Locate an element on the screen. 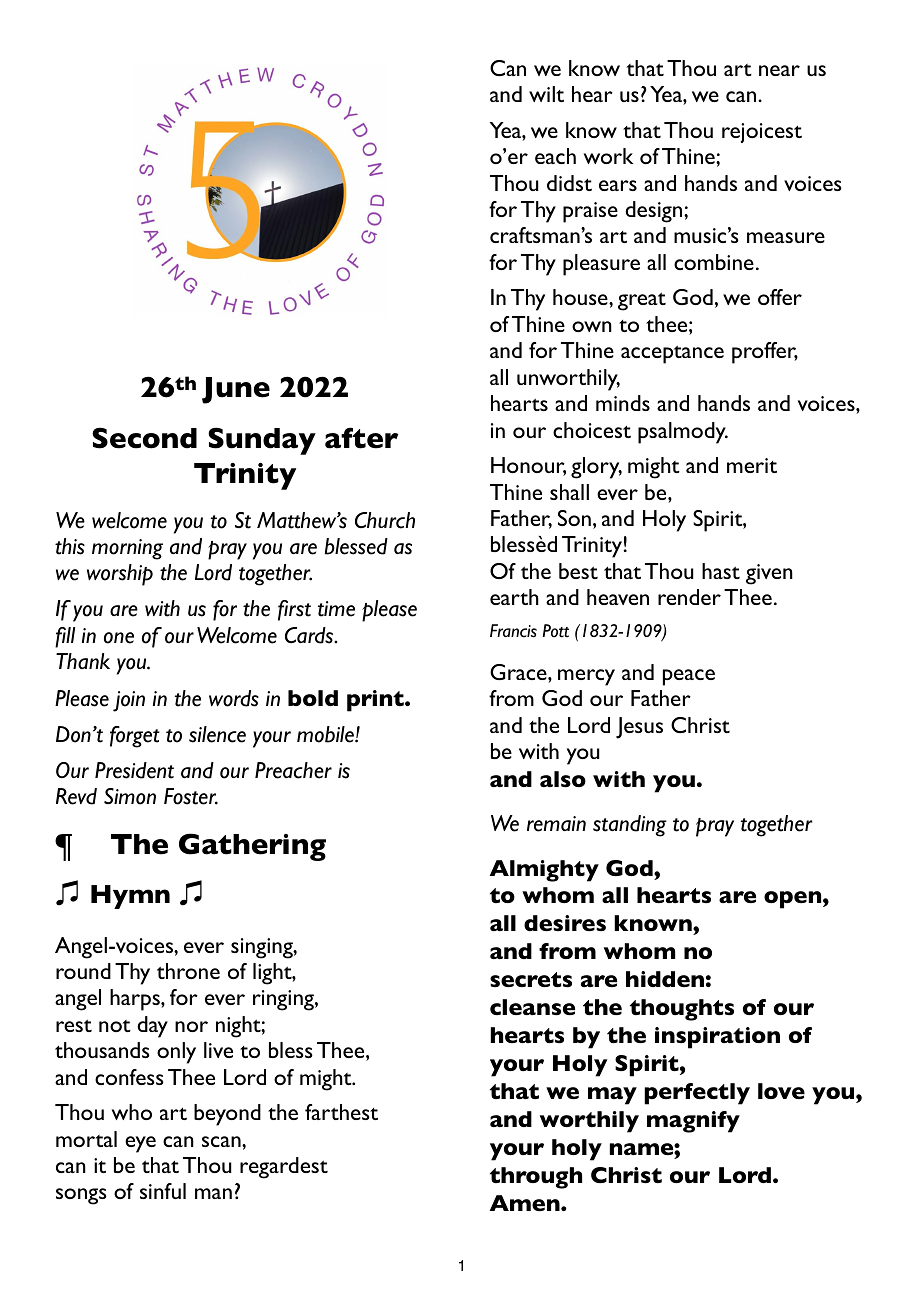  render is located at coordinates (689, 597).
